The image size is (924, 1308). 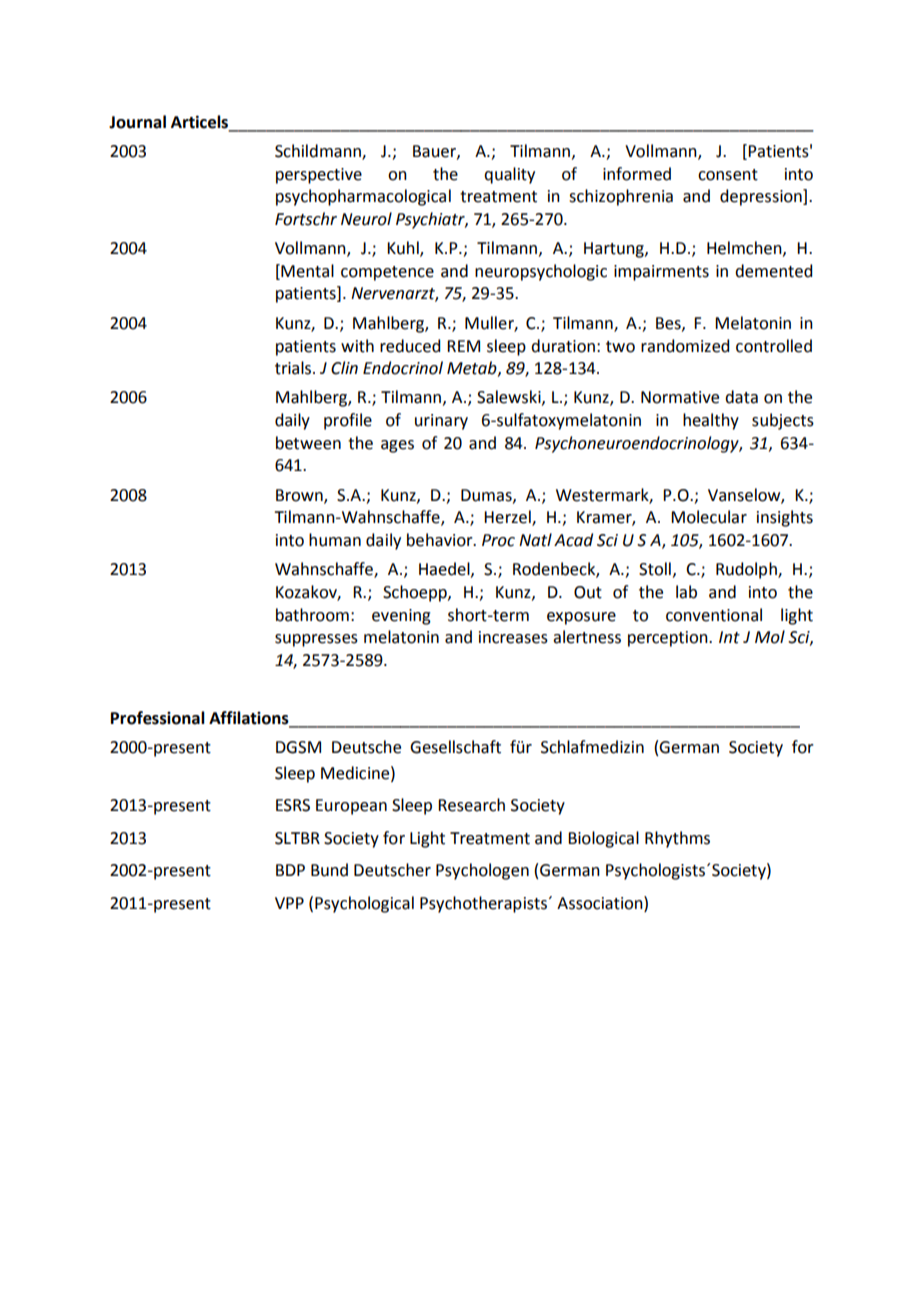 I want to click on Dumas, so click(x=487, y=496).
